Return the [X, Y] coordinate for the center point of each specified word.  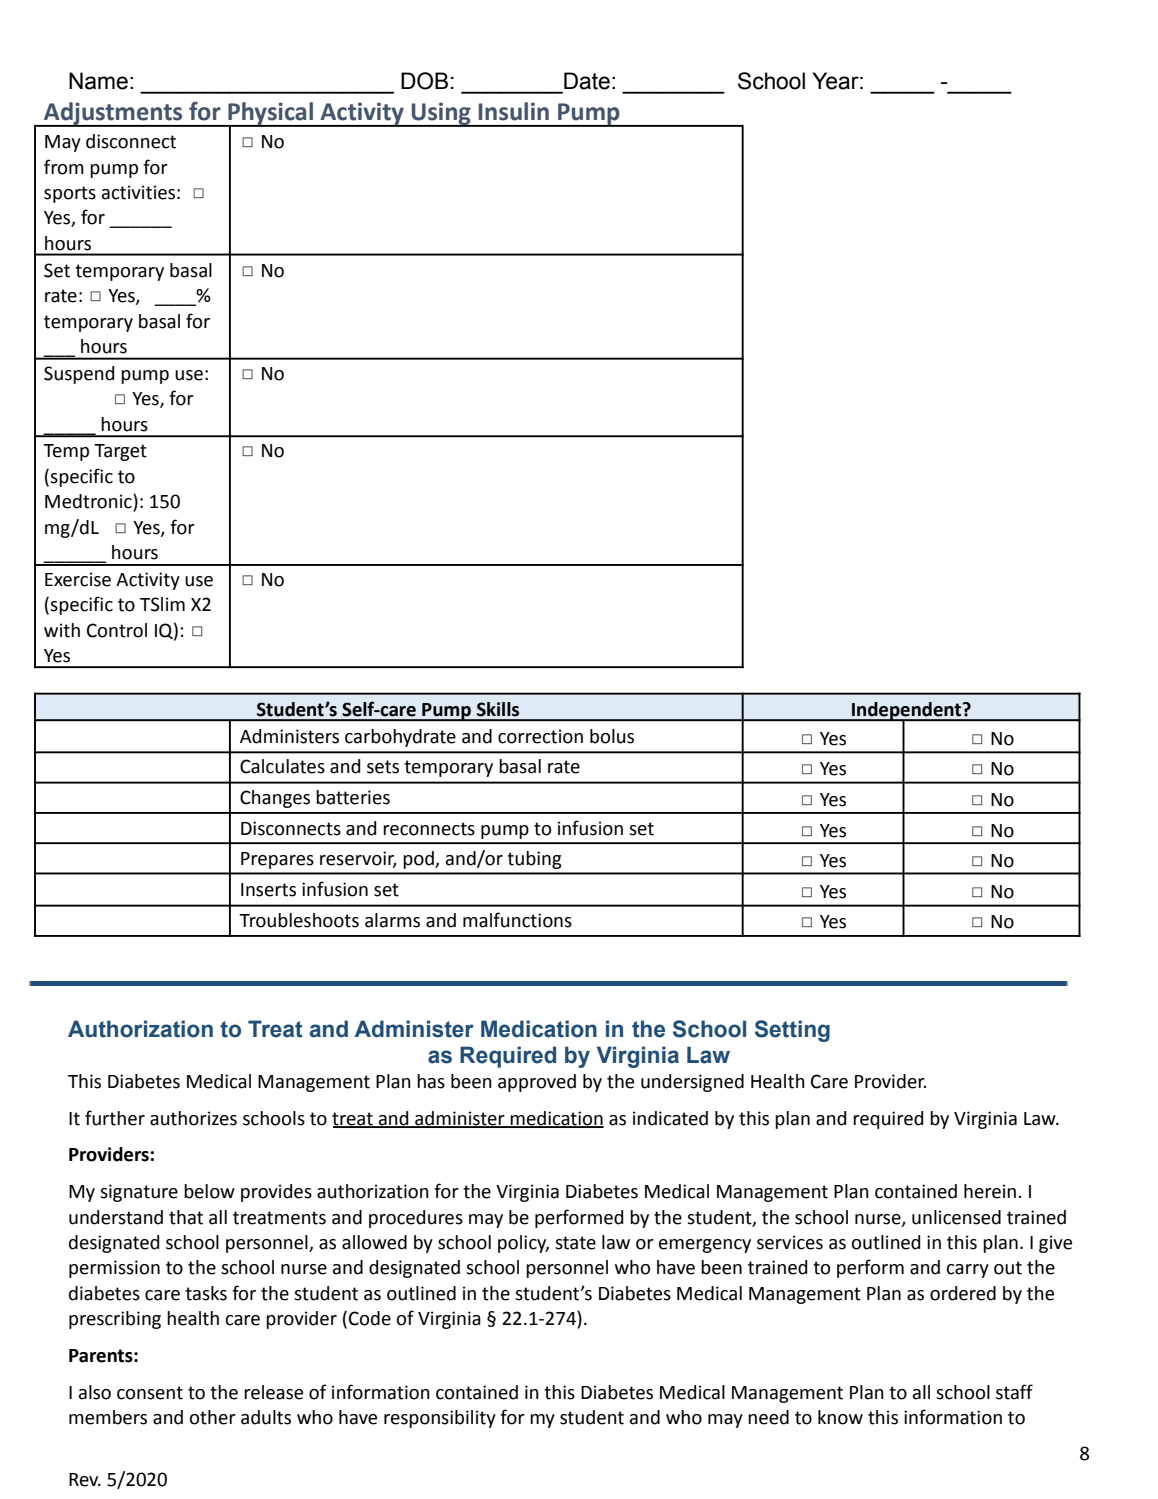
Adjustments [113, 114]
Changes [275, 799]
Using [441, 114]
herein [990, 1191]
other [213, 1417]
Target [120, 452]
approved [537, 1083]
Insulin [514, 111]
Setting [792, 1031]
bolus [612, 736]
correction [540, 736]
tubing [534, 860]
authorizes [193, 1118]
